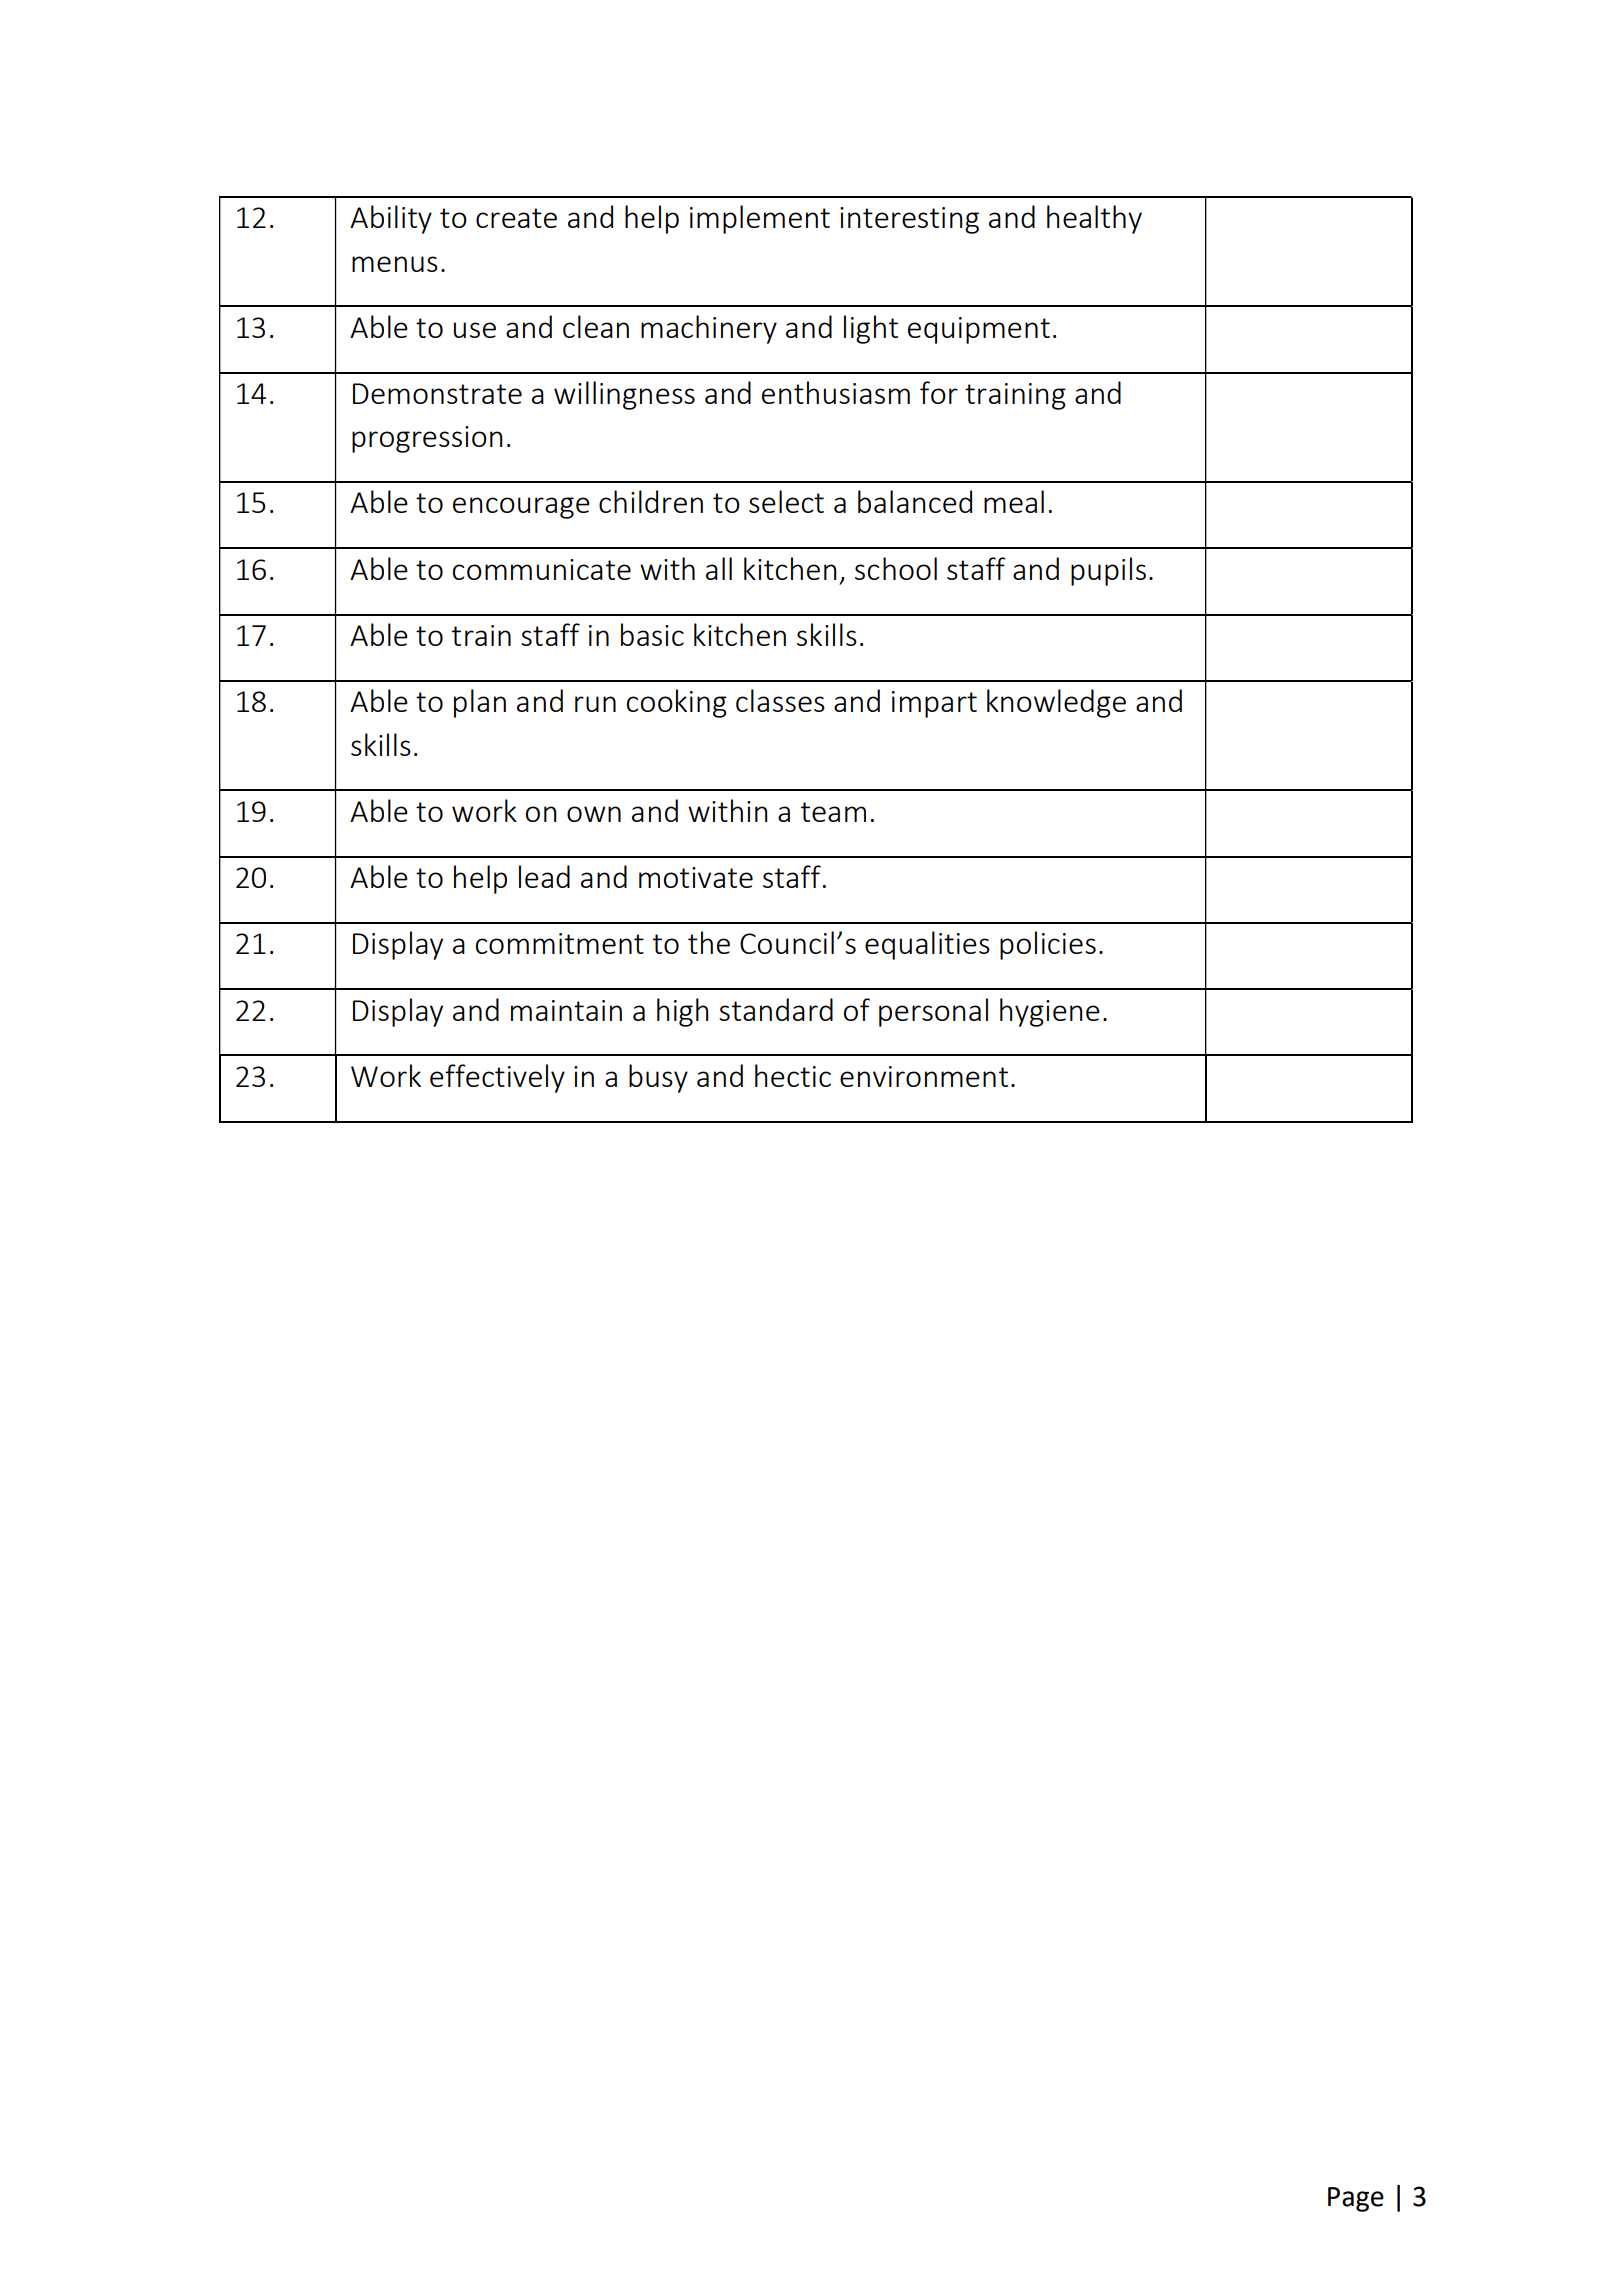  What do you see at coordinates (871, 329) in the screenshot?
I see `light` at bounding box center [871, 329].
